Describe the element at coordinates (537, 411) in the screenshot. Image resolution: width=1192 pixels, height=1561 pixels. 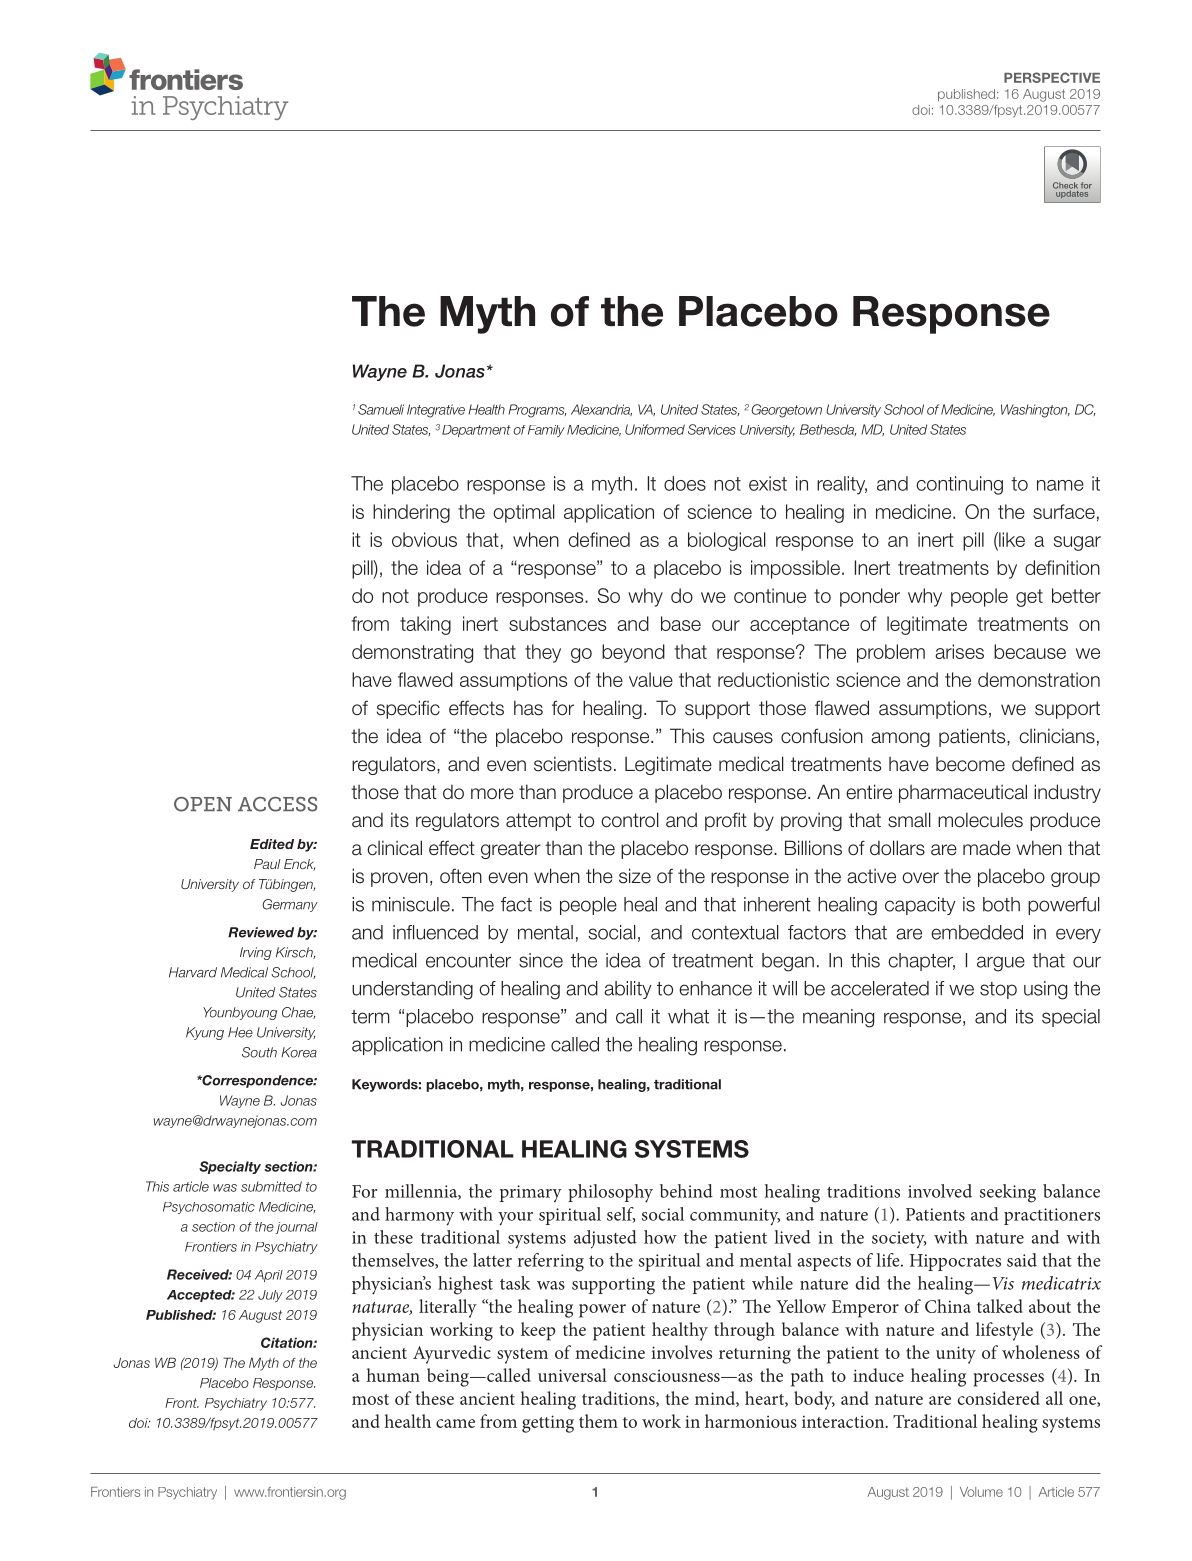
I see `Programs` at that location.
